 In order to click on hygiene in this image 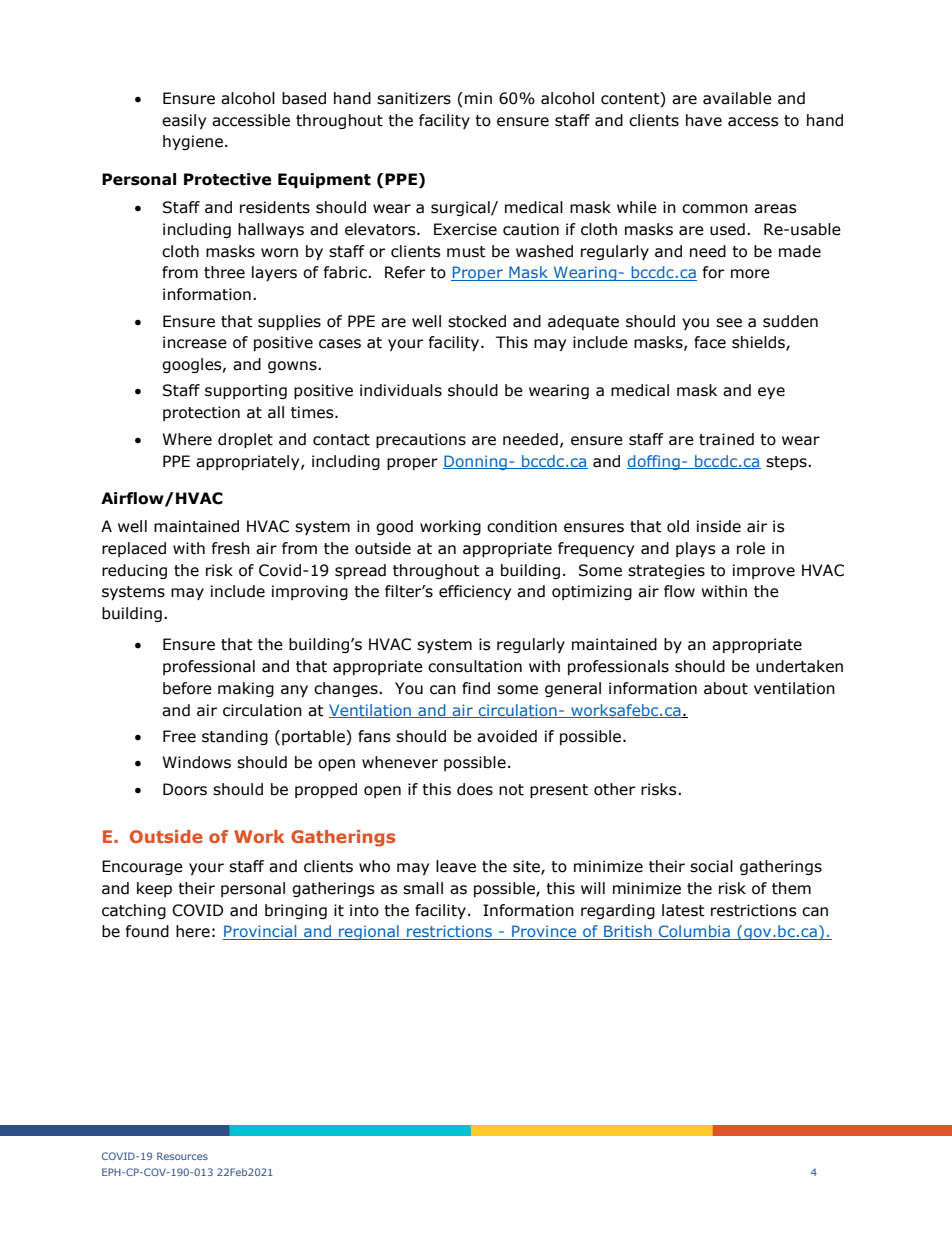, I will do `click(193, 142)`.
